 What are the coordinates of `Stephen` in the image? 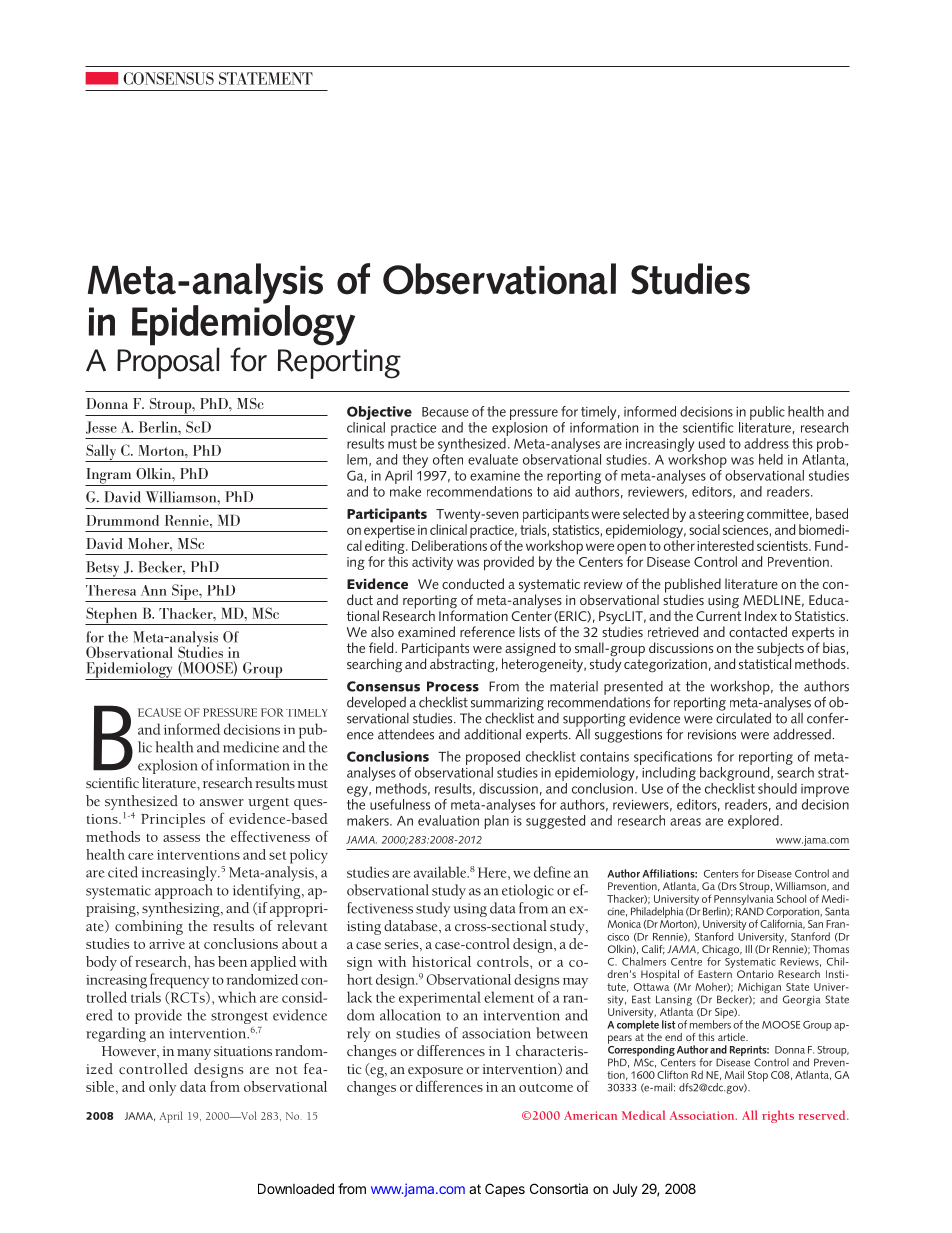 It's located at (112, 616).
